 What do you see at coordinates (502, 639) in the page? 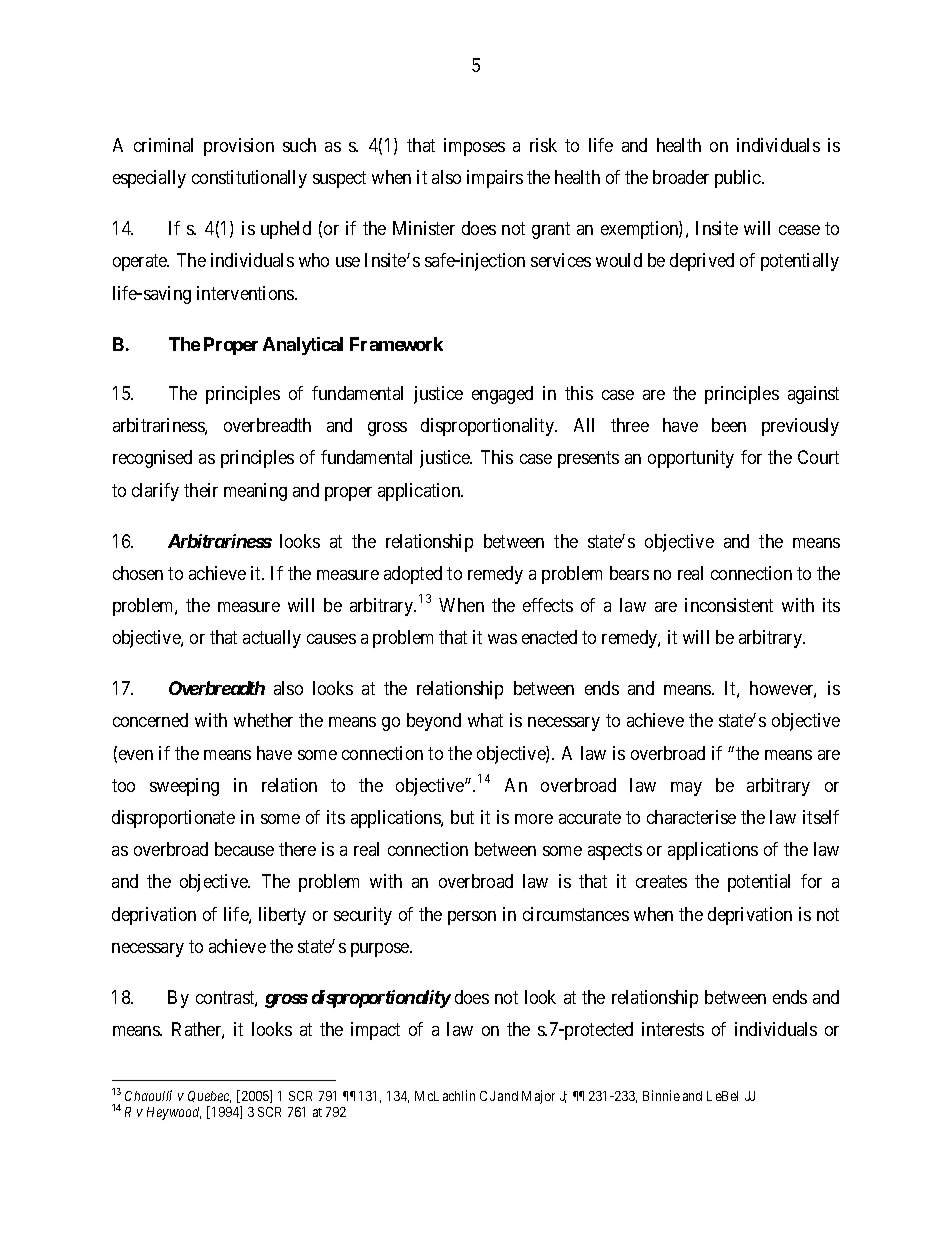
I see `was` at bounding box center [502, 639].
